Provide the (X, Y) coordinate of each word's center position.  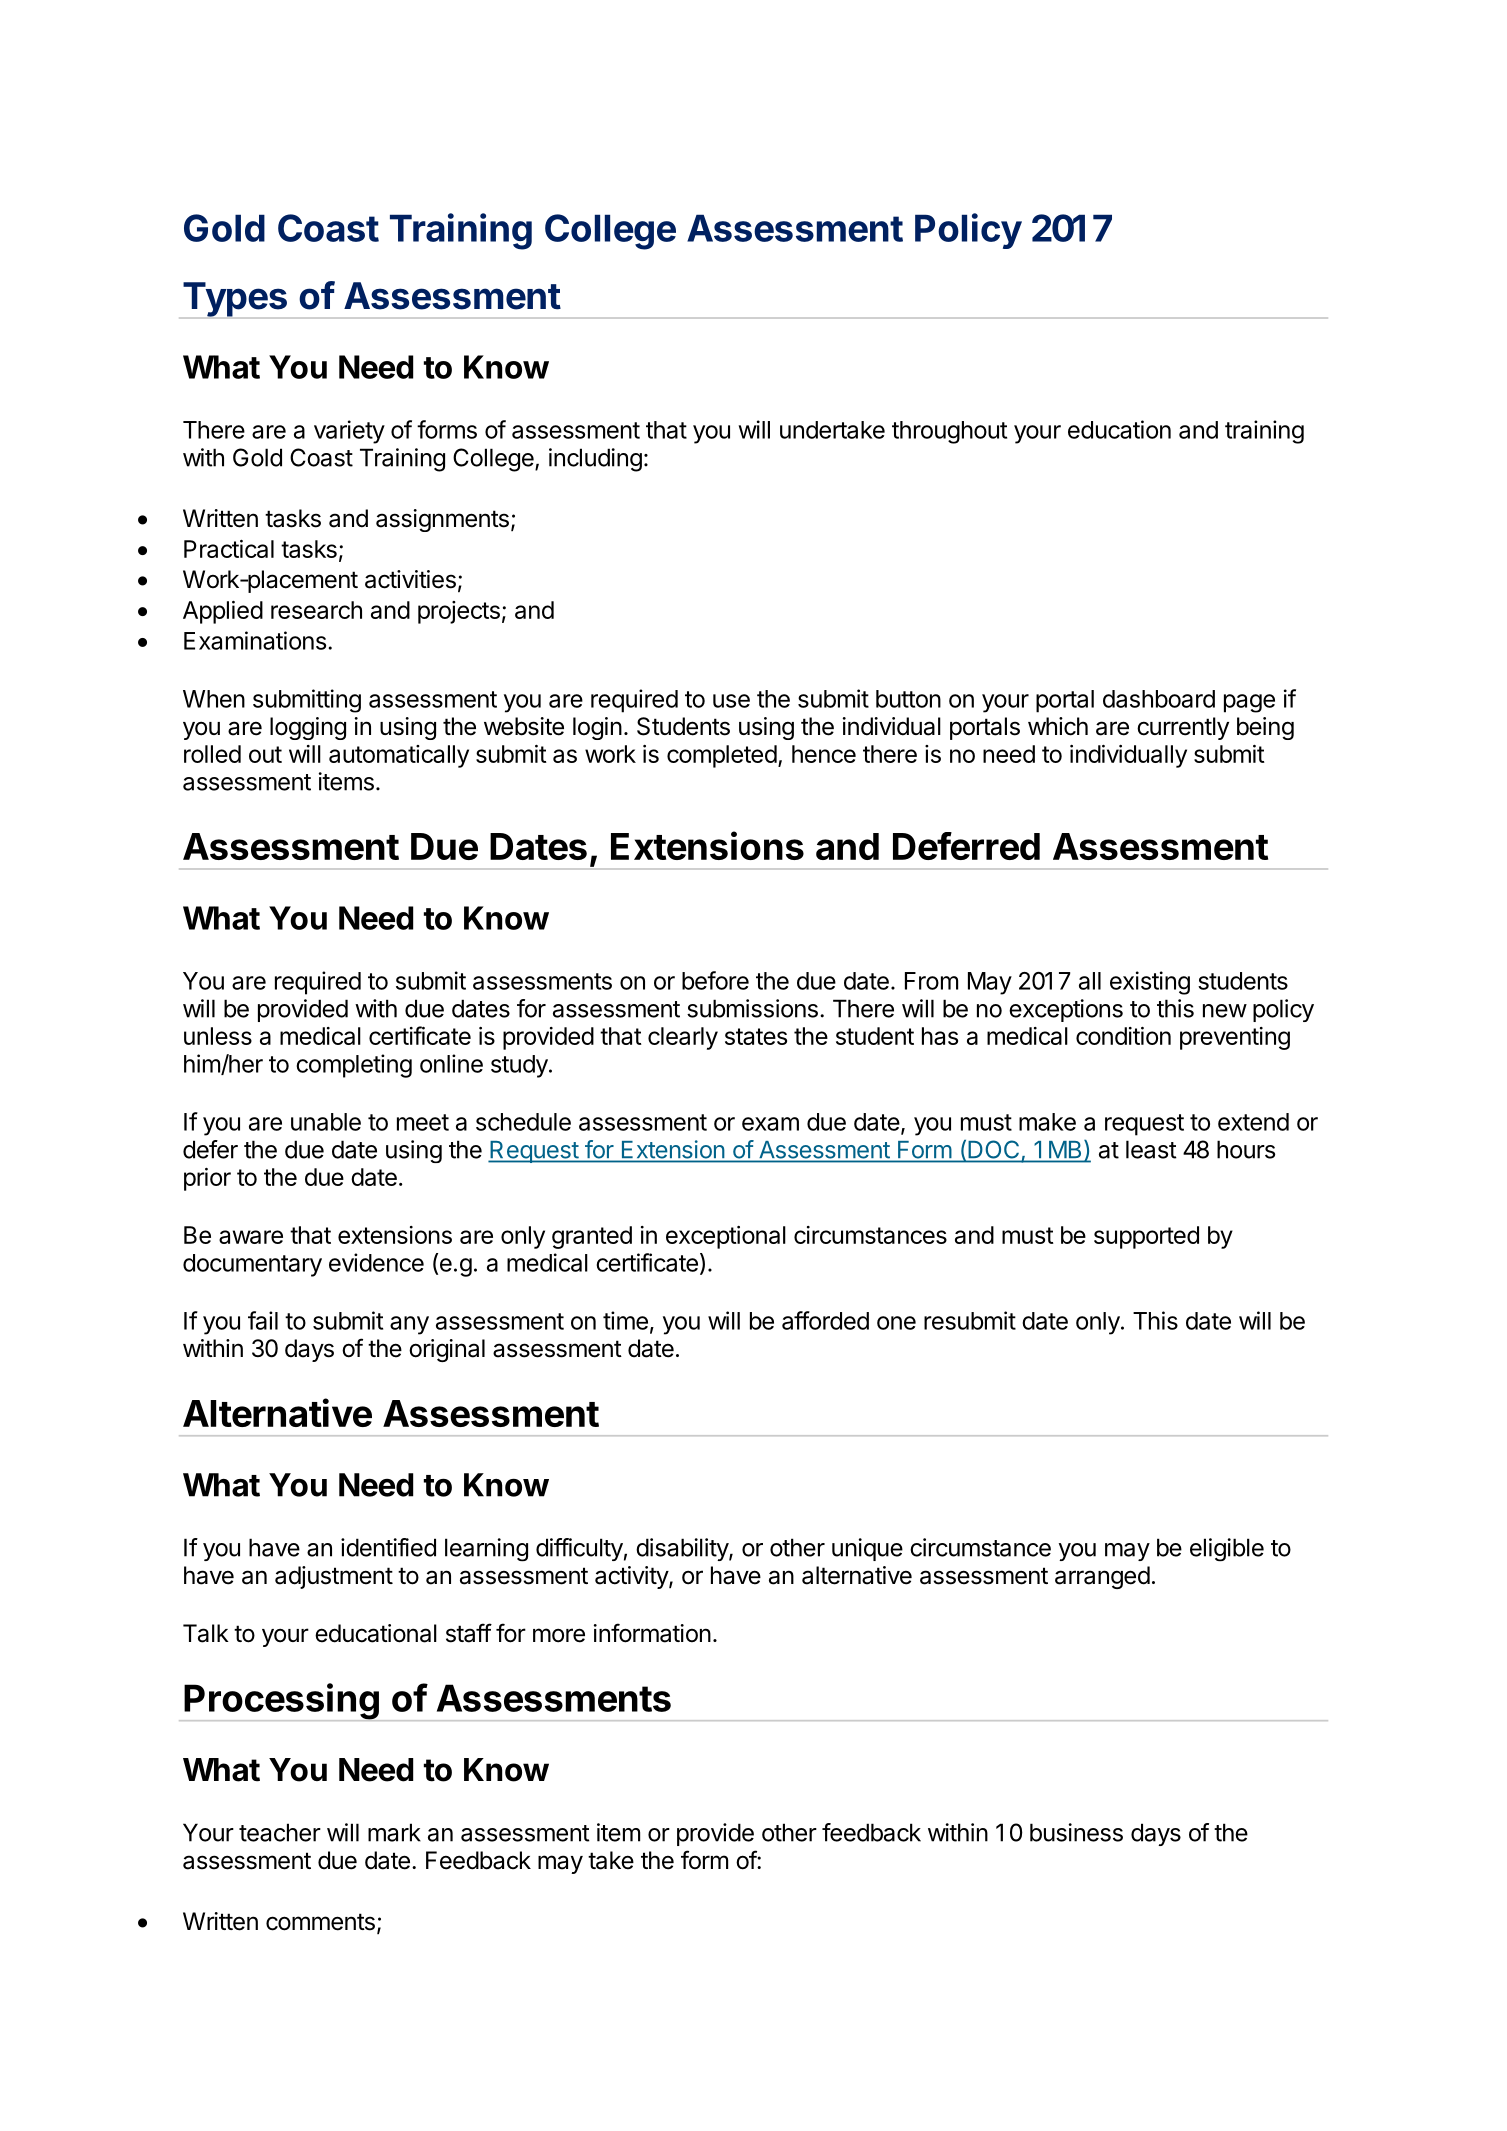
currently (1183, 728)
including (595, 460)
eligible (1227, 1550)
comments (320, 1922)
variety (349, 432)
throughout (949, 432)
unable (326, 1122)
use (731, 701)
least (1151, 1149)
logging (308, 728)
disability (683, 1549)
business (1076, 1832)
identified (388, 1547)
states (756, 1036)
